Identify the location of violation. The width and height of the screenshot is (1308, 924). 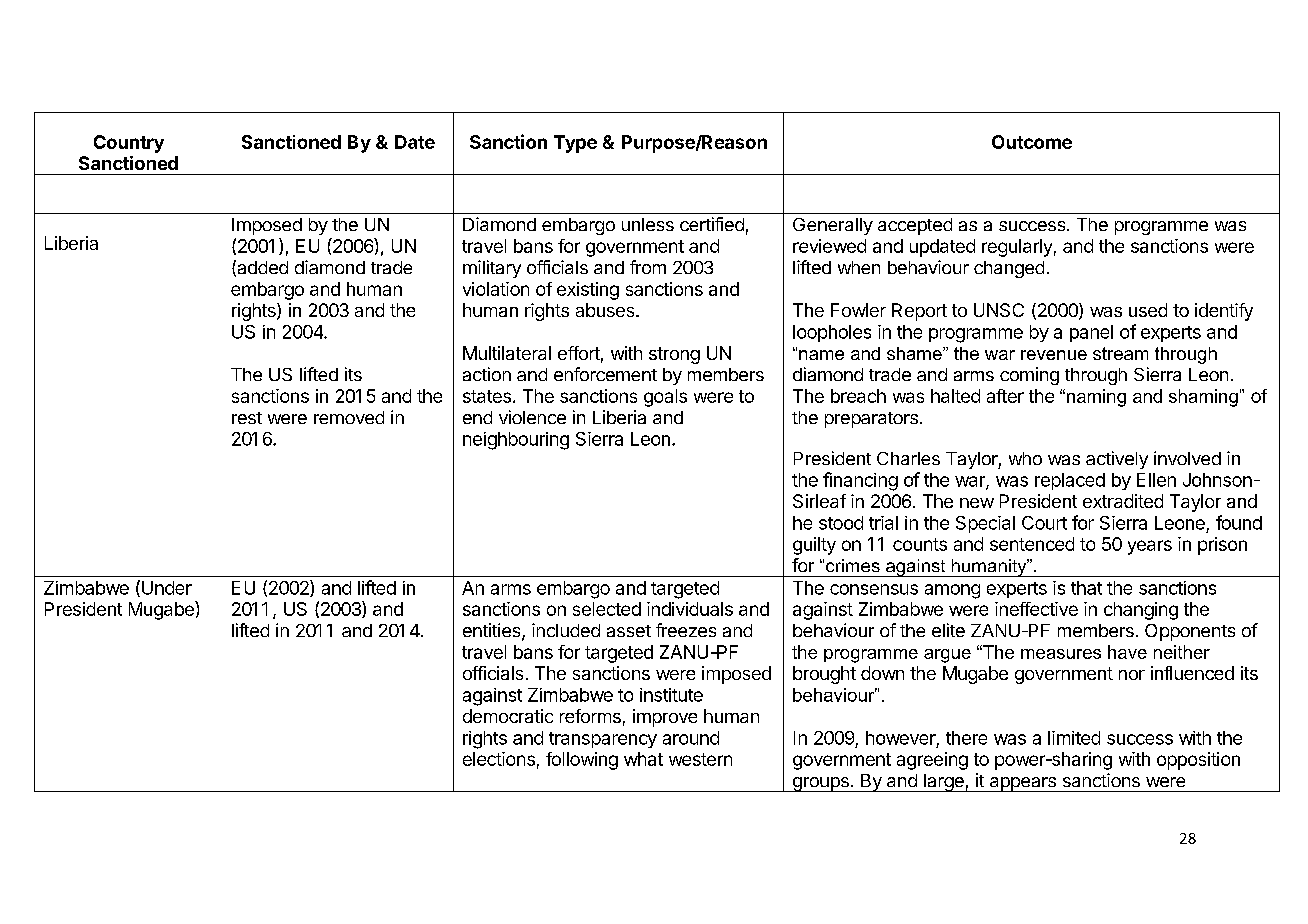
(496, 289).
